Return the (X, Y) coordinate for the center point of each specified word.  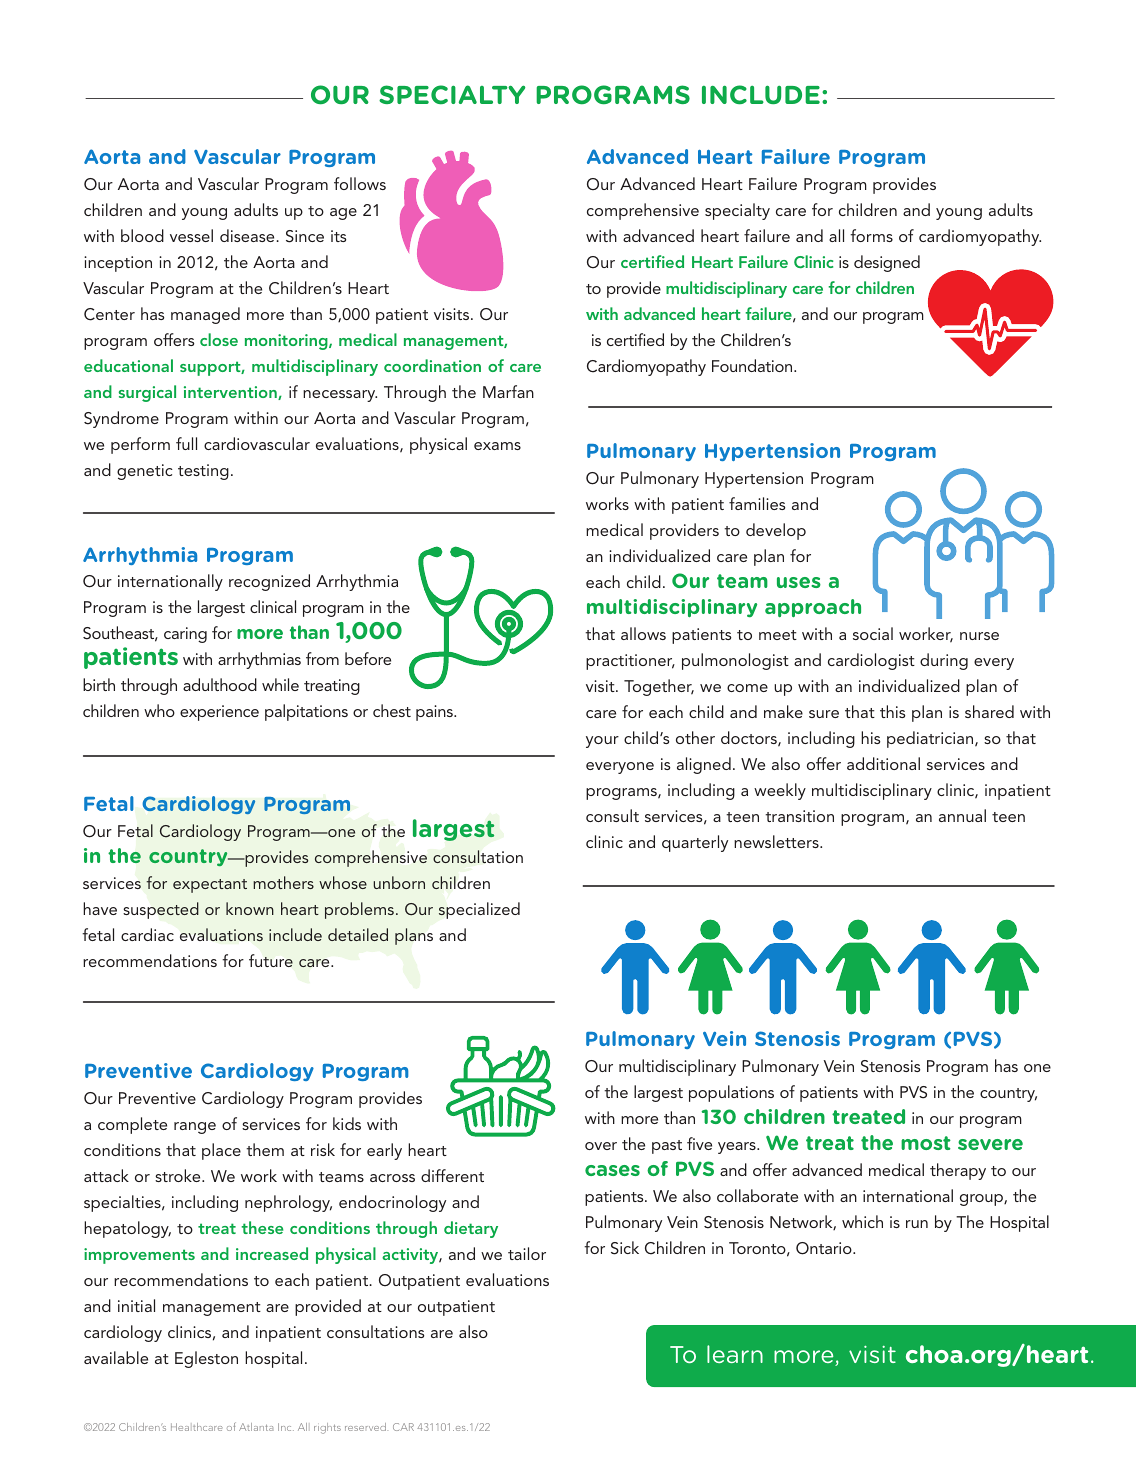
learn (735, 1354)
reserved (366, 1427)
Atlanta (256, 1427)
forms (871, 235)
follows (360, 183)
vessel (191, 235)
